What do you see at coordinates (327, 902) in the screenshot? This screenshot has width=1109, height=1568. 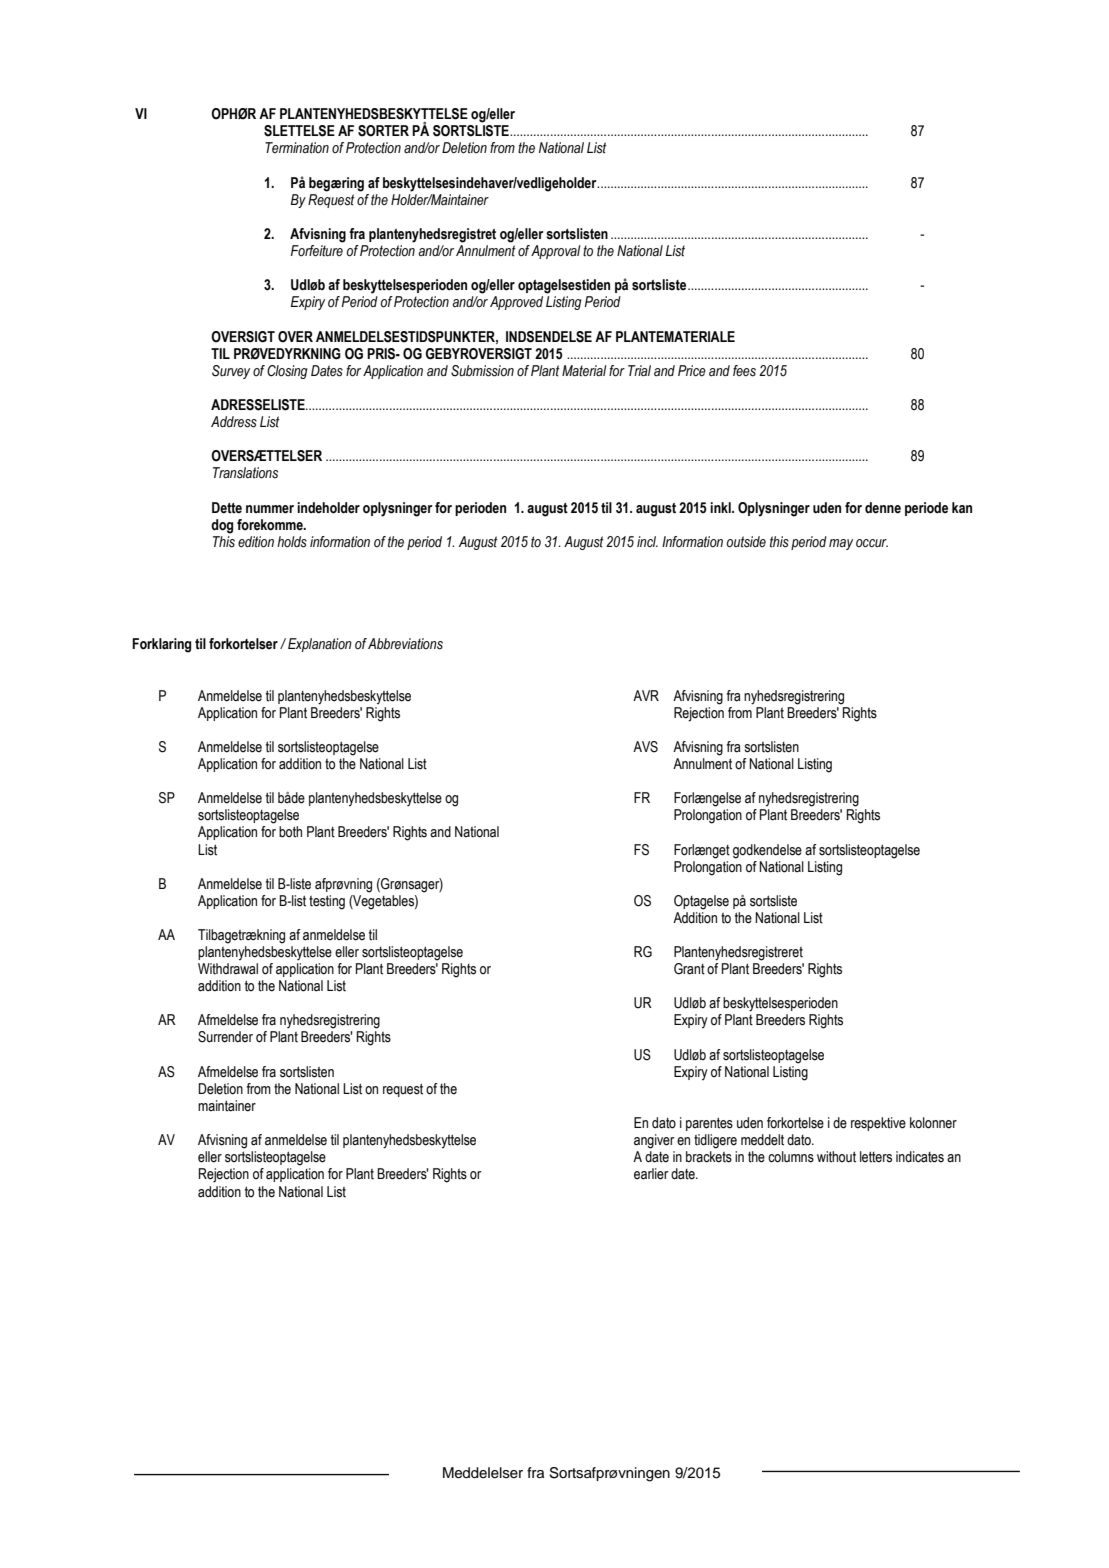 I see `testing` at bounding box center [327, 902].
